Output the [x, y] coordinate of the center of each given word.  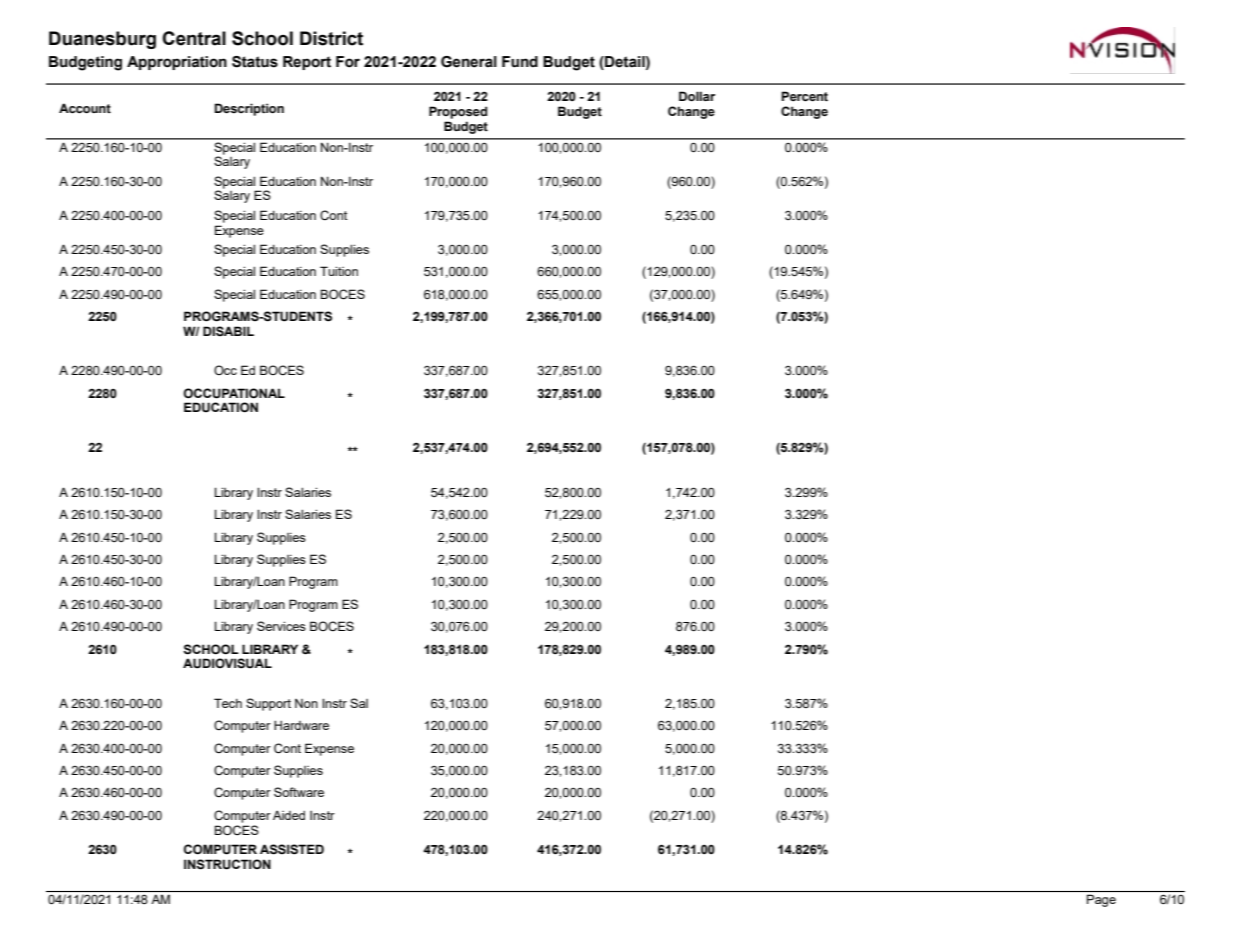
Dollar [697, 96]
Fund [520, 62]
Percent [805, 96]
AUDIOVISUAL [227, 663]
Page [1101, 900]
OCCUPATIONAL [234, 393]
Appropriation [177, 63]
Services [281, 626]
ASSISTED [292, 849]
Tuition [339, 271]
